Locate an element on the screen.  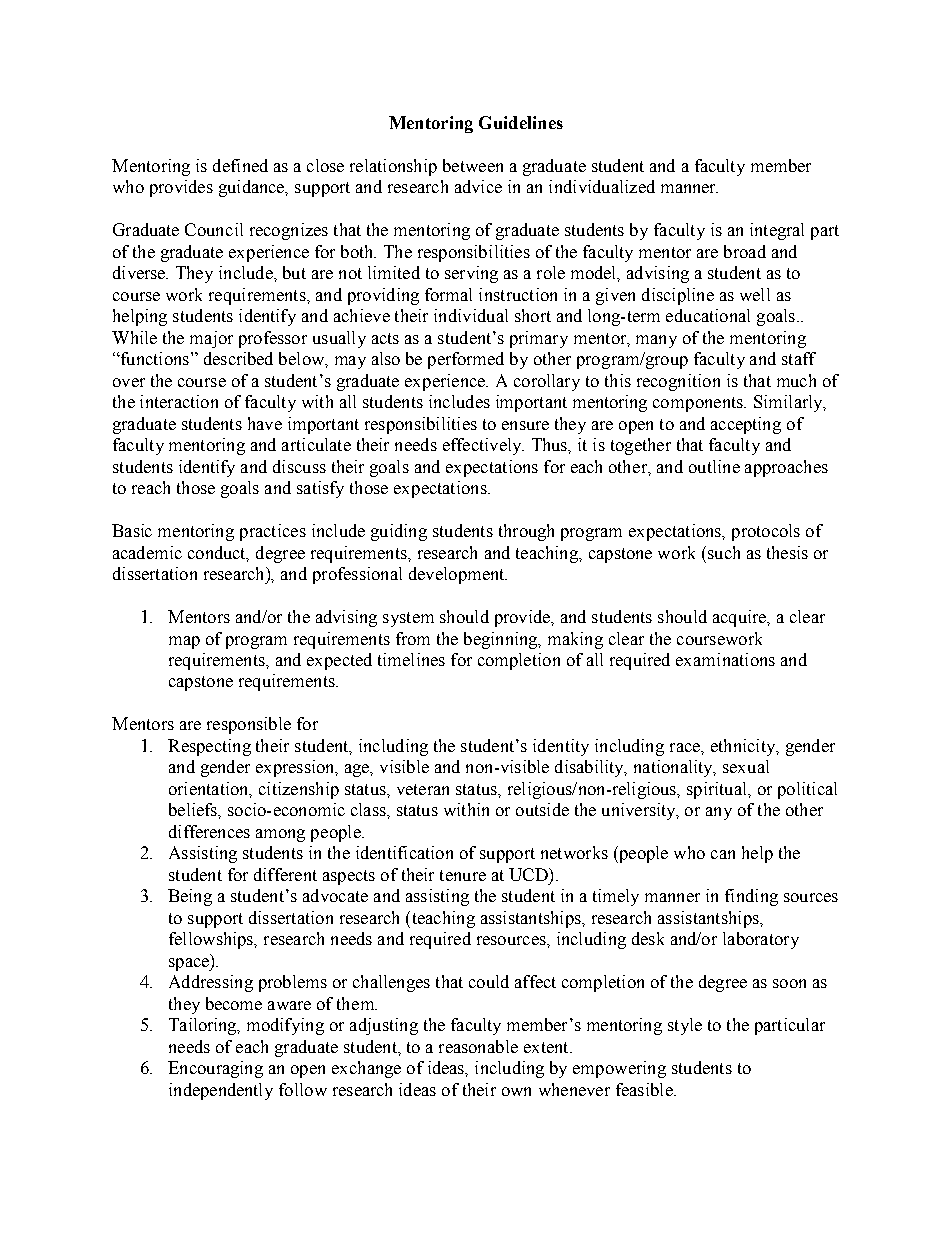
Respecting is located at coordinates (209, 747).
